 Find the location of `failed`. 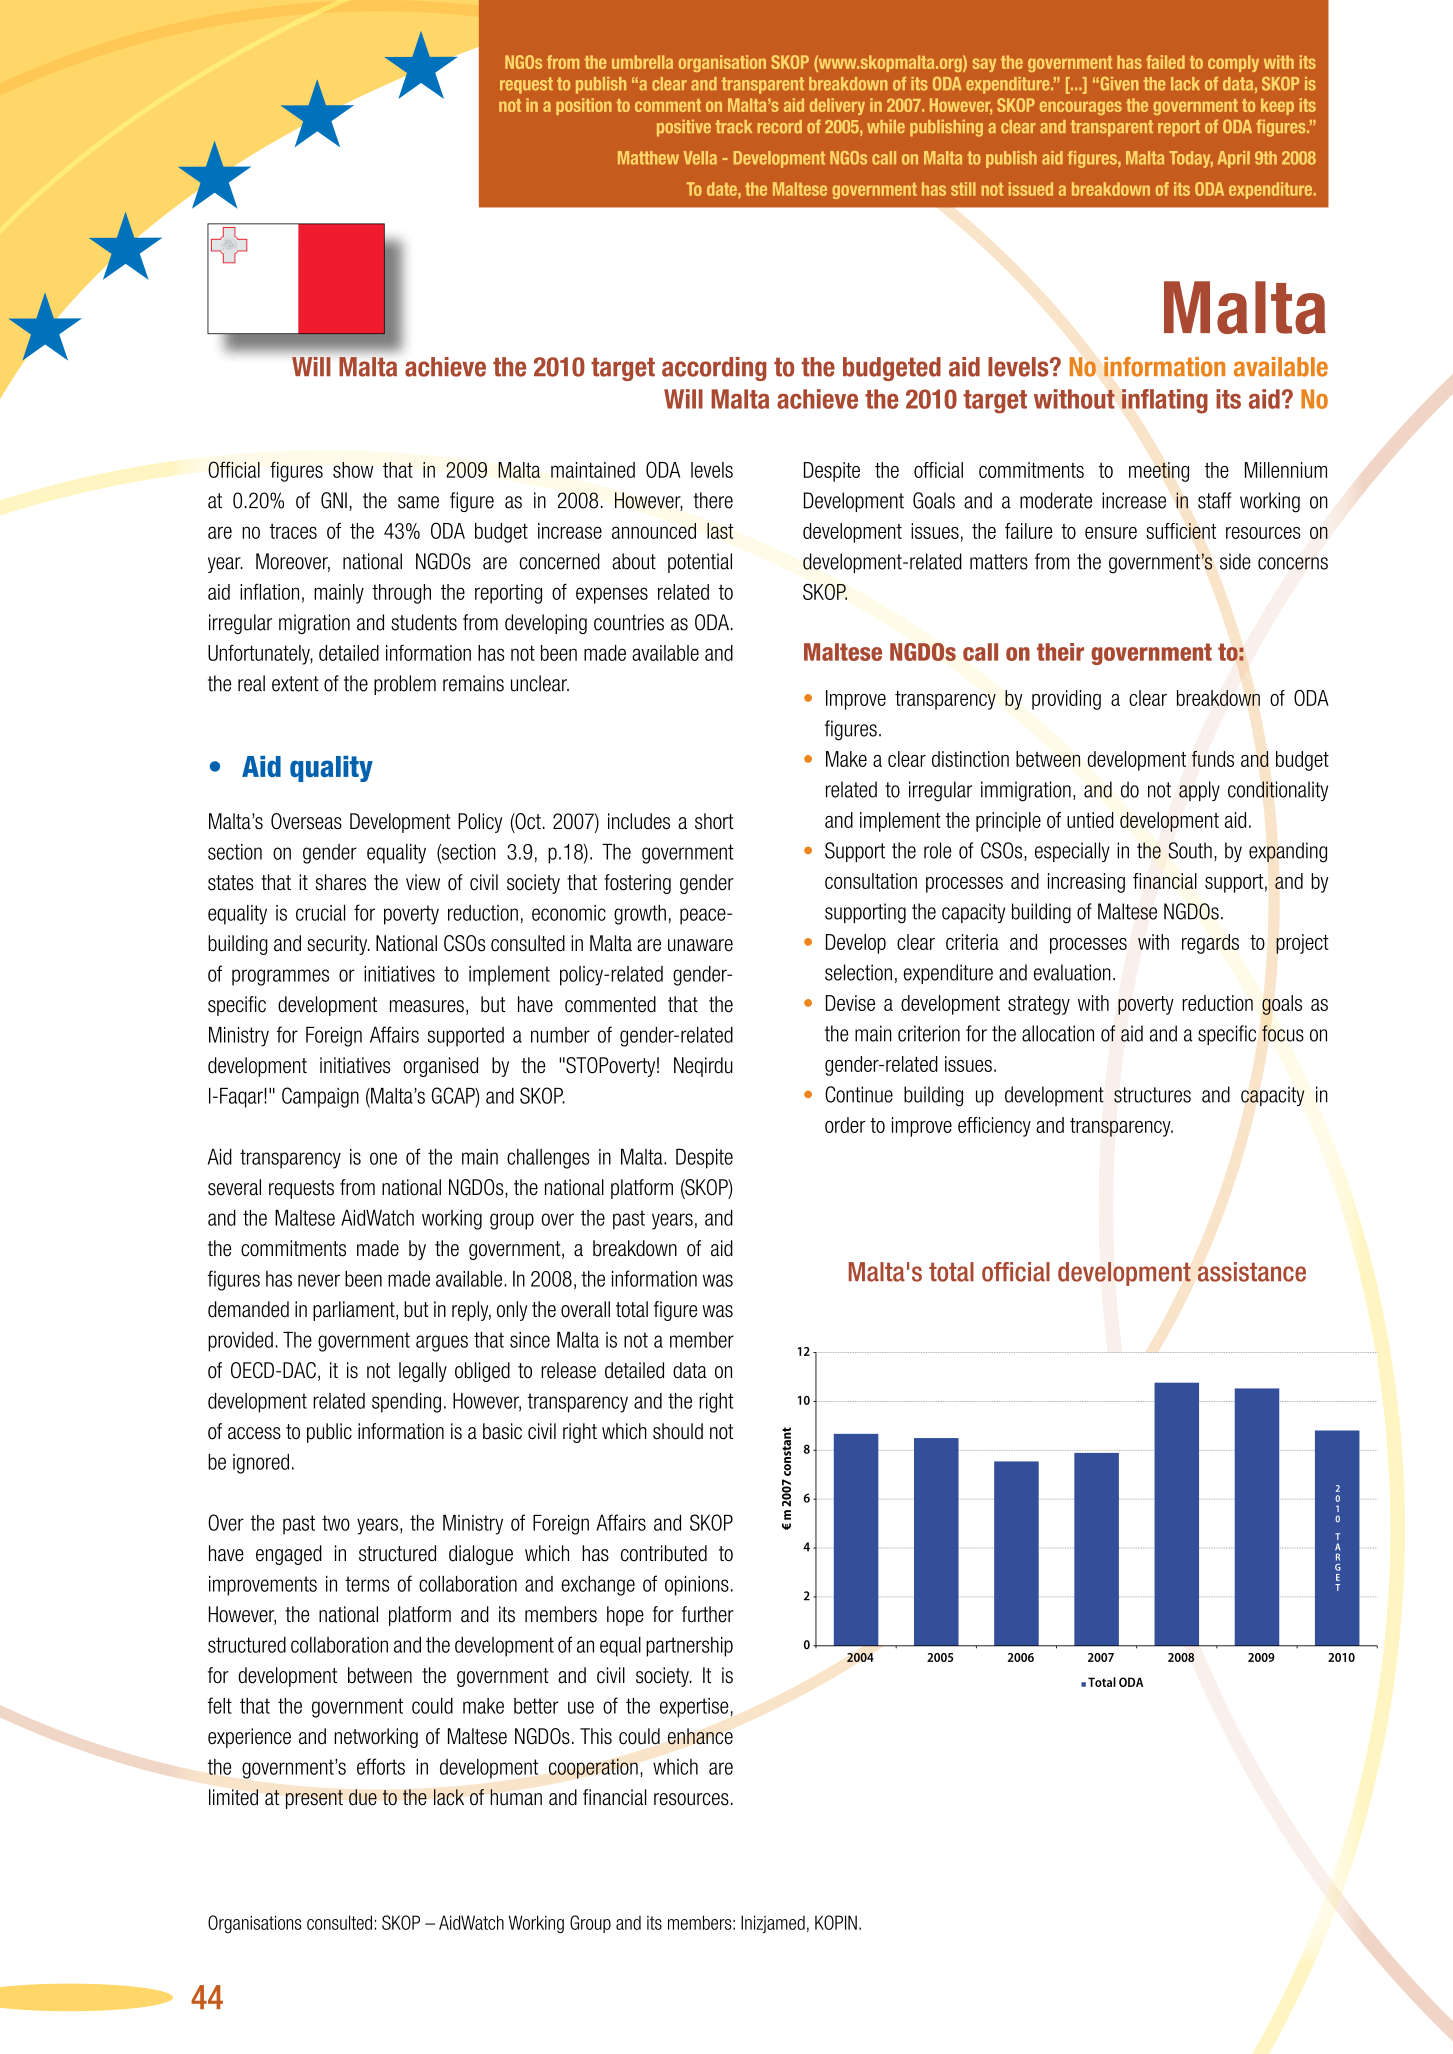

failed is located at coordinates (1165, 62).
